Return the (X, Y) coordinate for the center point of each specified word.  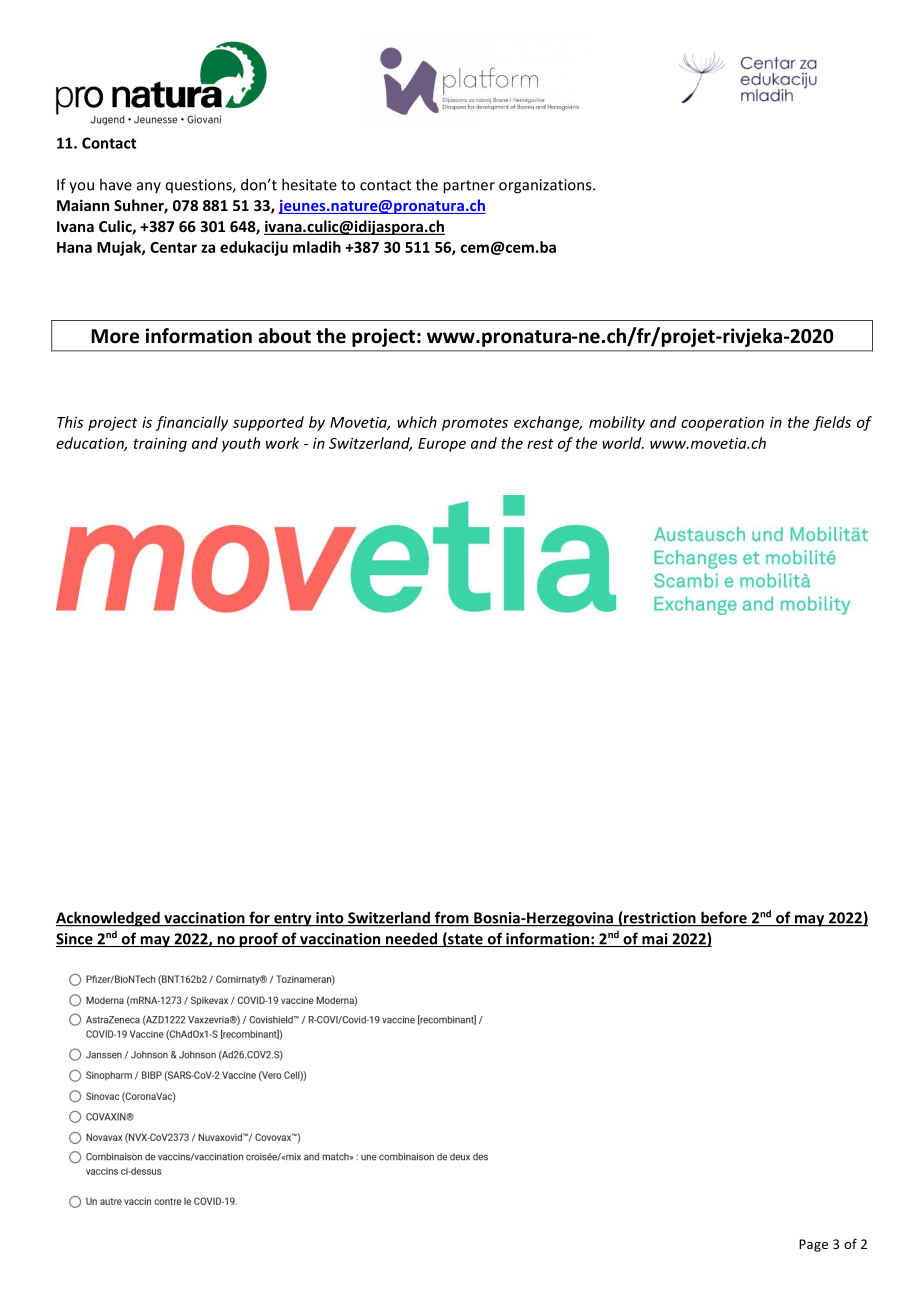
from (451, 918)
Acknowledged (109, 919)
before (724, 918)
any (149, 187)
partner (469, 187)
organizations (546, 186)
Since (75, 940)
